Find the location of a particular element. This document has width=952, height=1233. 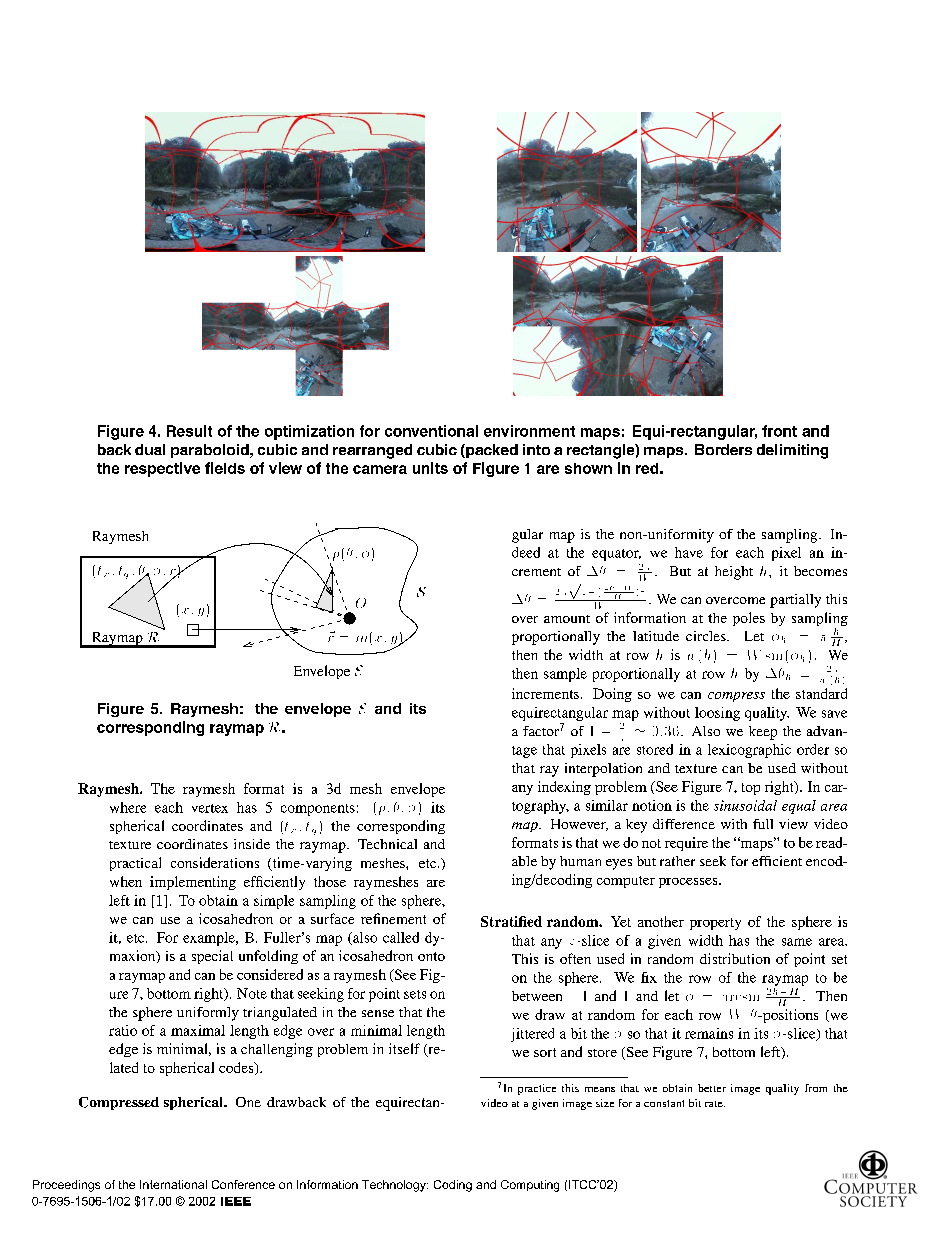

rate is located at coordinates (715, 1104).
